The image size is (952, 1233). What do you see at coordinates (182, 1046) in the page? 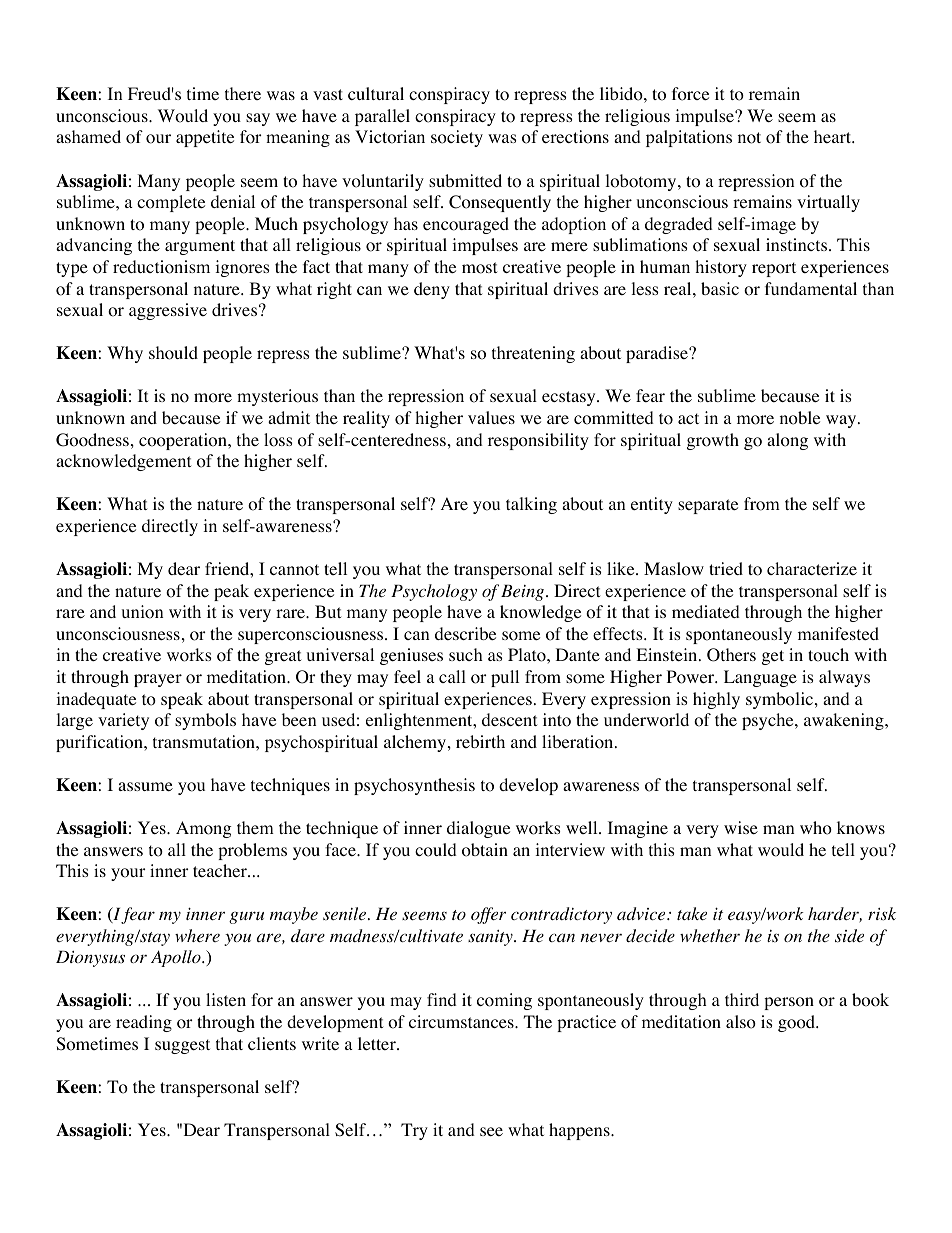
I see `suggest` at bounding box center [182, 1046].
